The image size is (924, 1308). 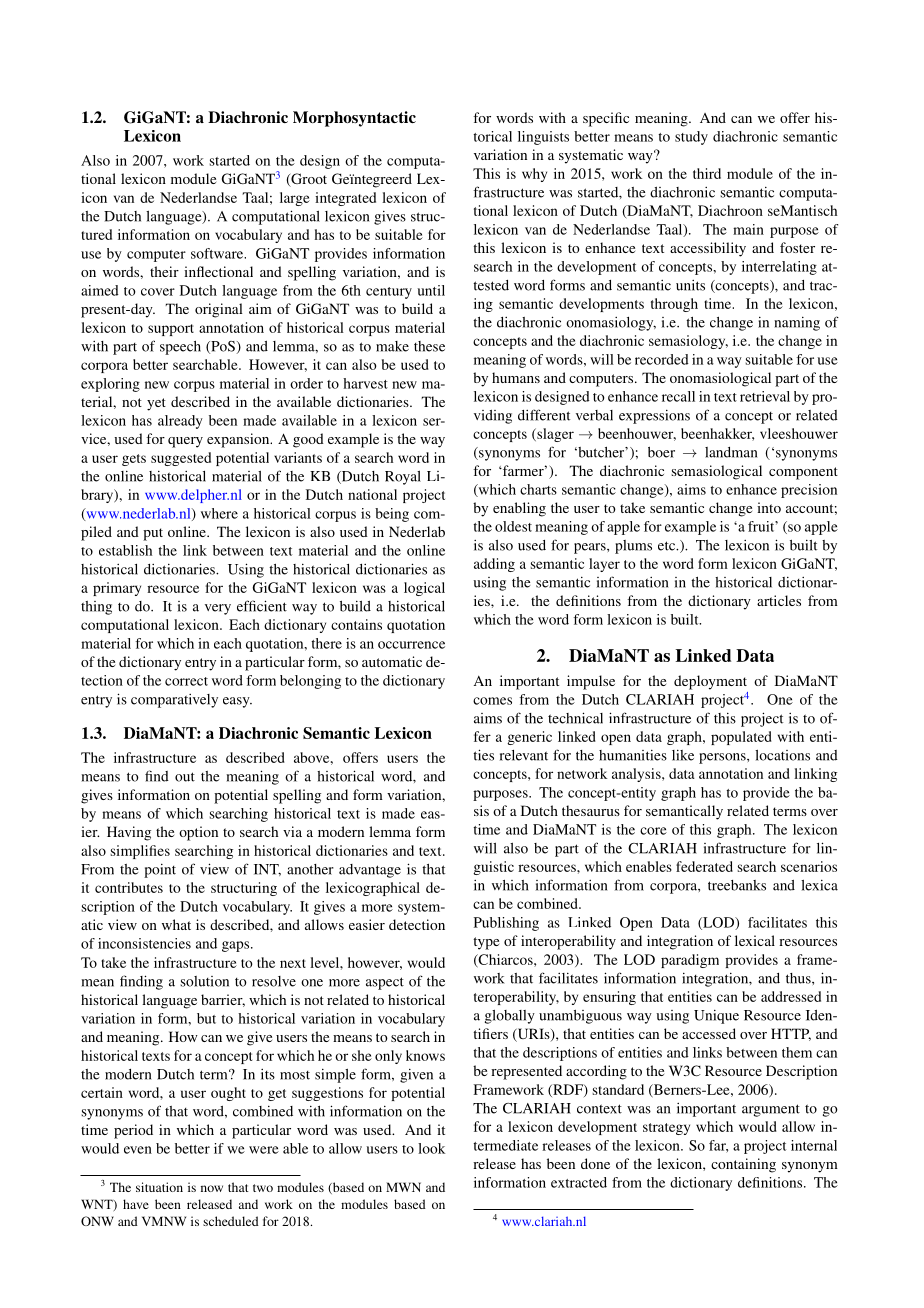 I want to click on comes, so click(x=492, y=701).
